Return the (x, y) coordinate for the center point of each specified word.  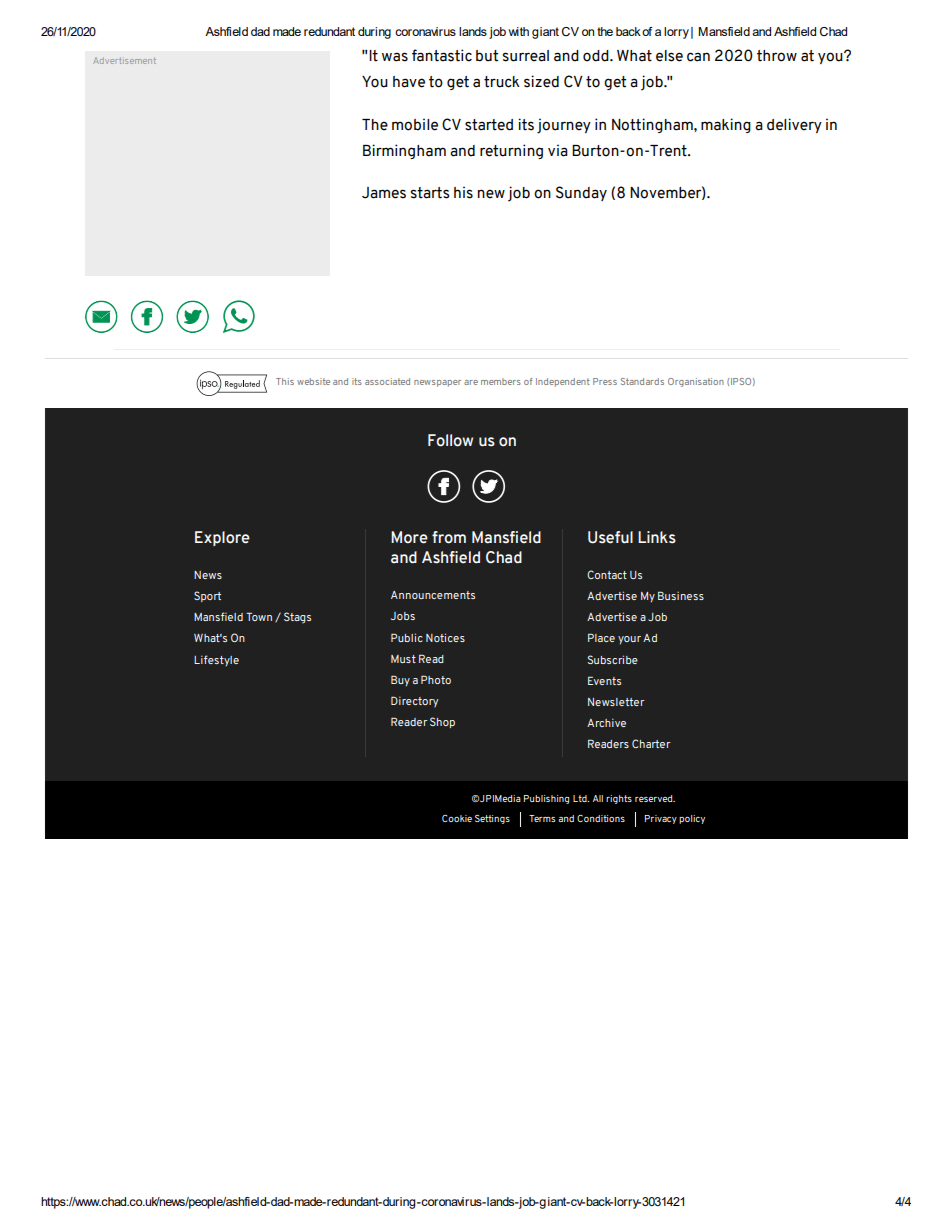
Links (657, 537)
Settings (492, 819)
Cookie (457, 818)
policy (692, 819)
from (449, 537)
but (487, 56)
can (698, 57)
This (285, 381)
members (501, 381)
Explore (222, 538)
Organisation (696, 382)
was (395, 57)
